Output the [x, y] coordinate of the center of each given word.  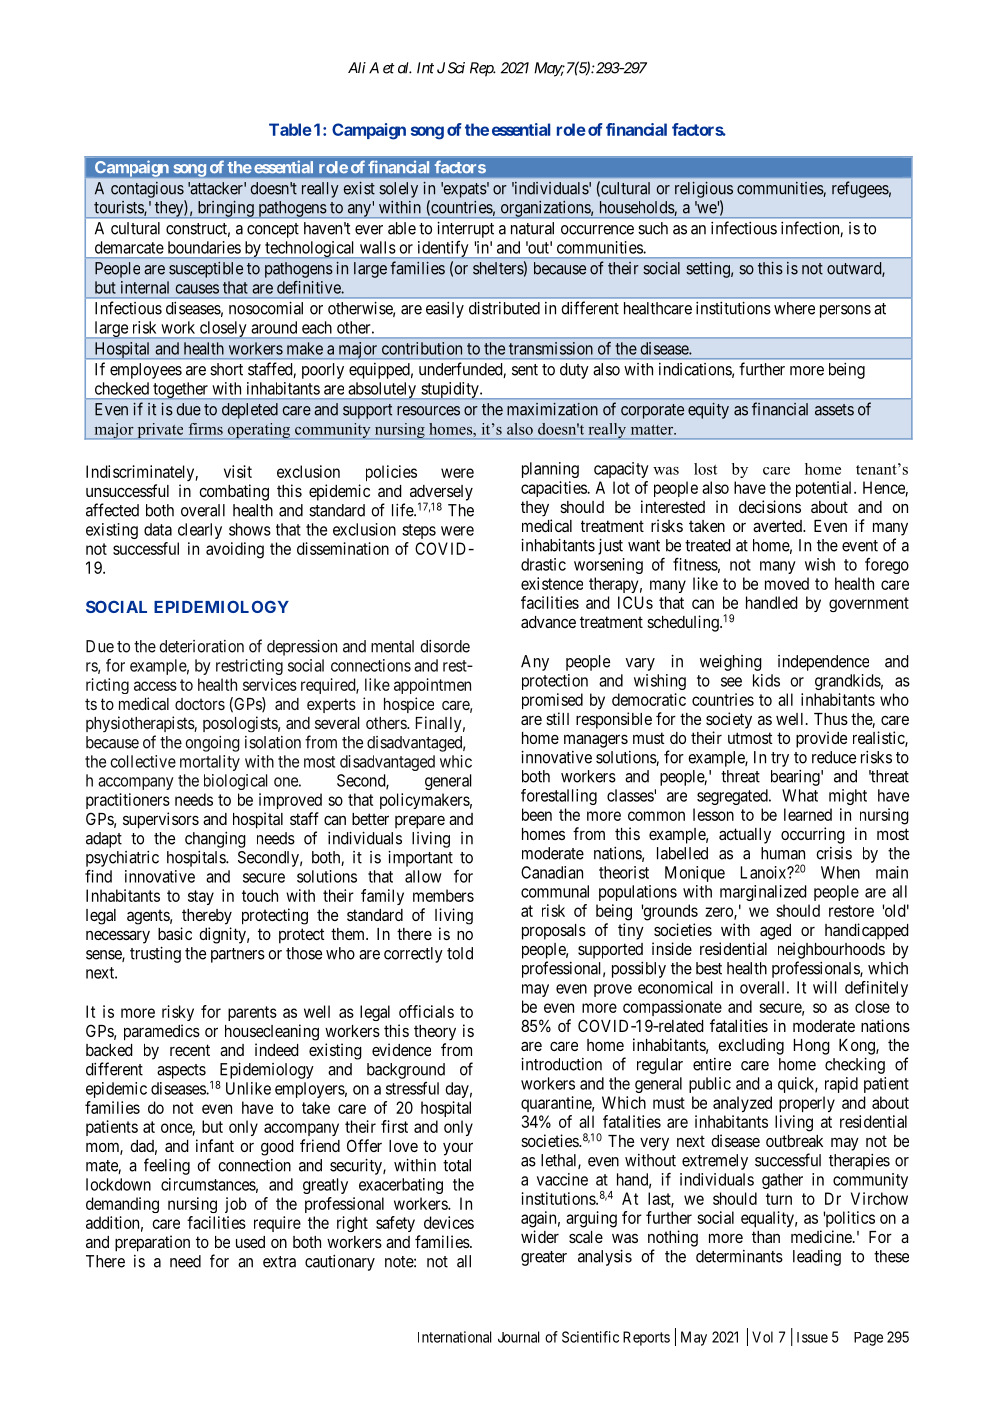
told [460, 953]
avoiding [235, 550]
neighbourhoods [831, 950]
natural [532, 228]
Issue [812, 1337]
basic [175, 933]
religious [704, 190]
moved [787, 583]
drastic [543, 564]
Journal [519, 1337]
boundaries [204, 247]
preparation [152, 1243]
